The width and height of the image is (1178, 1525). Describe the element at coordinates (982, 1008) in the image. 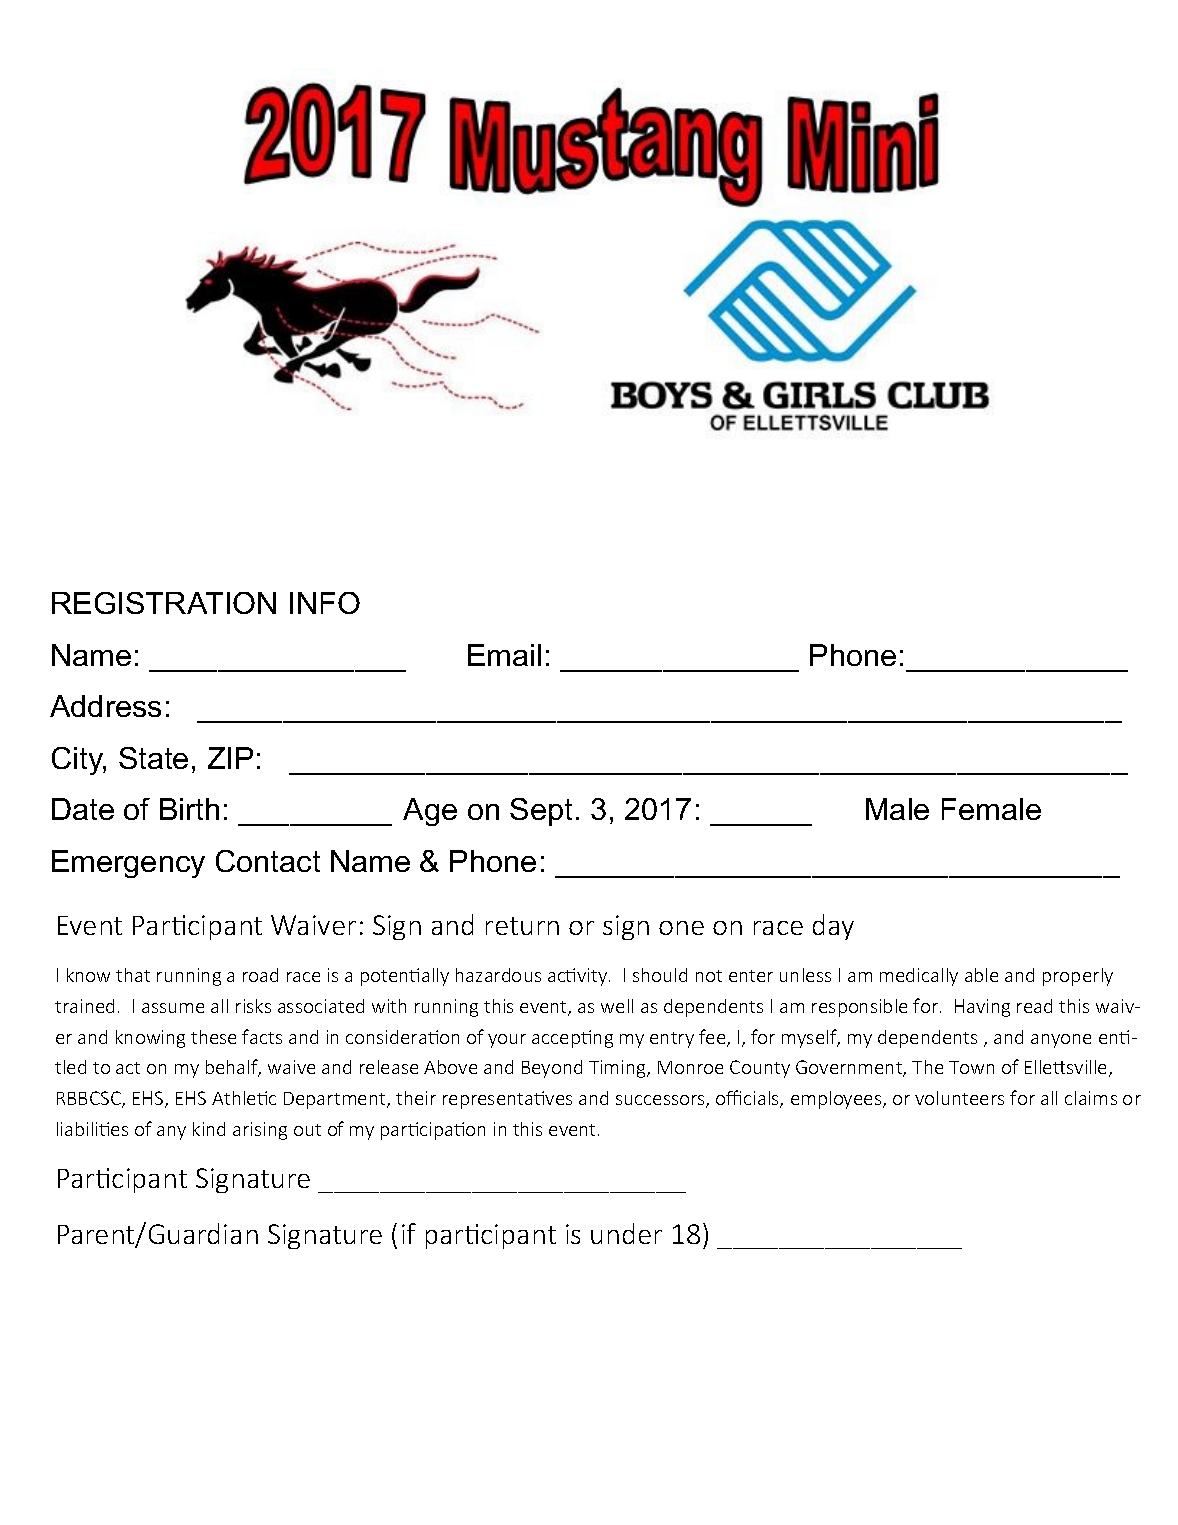

I see `Having` at that location.
